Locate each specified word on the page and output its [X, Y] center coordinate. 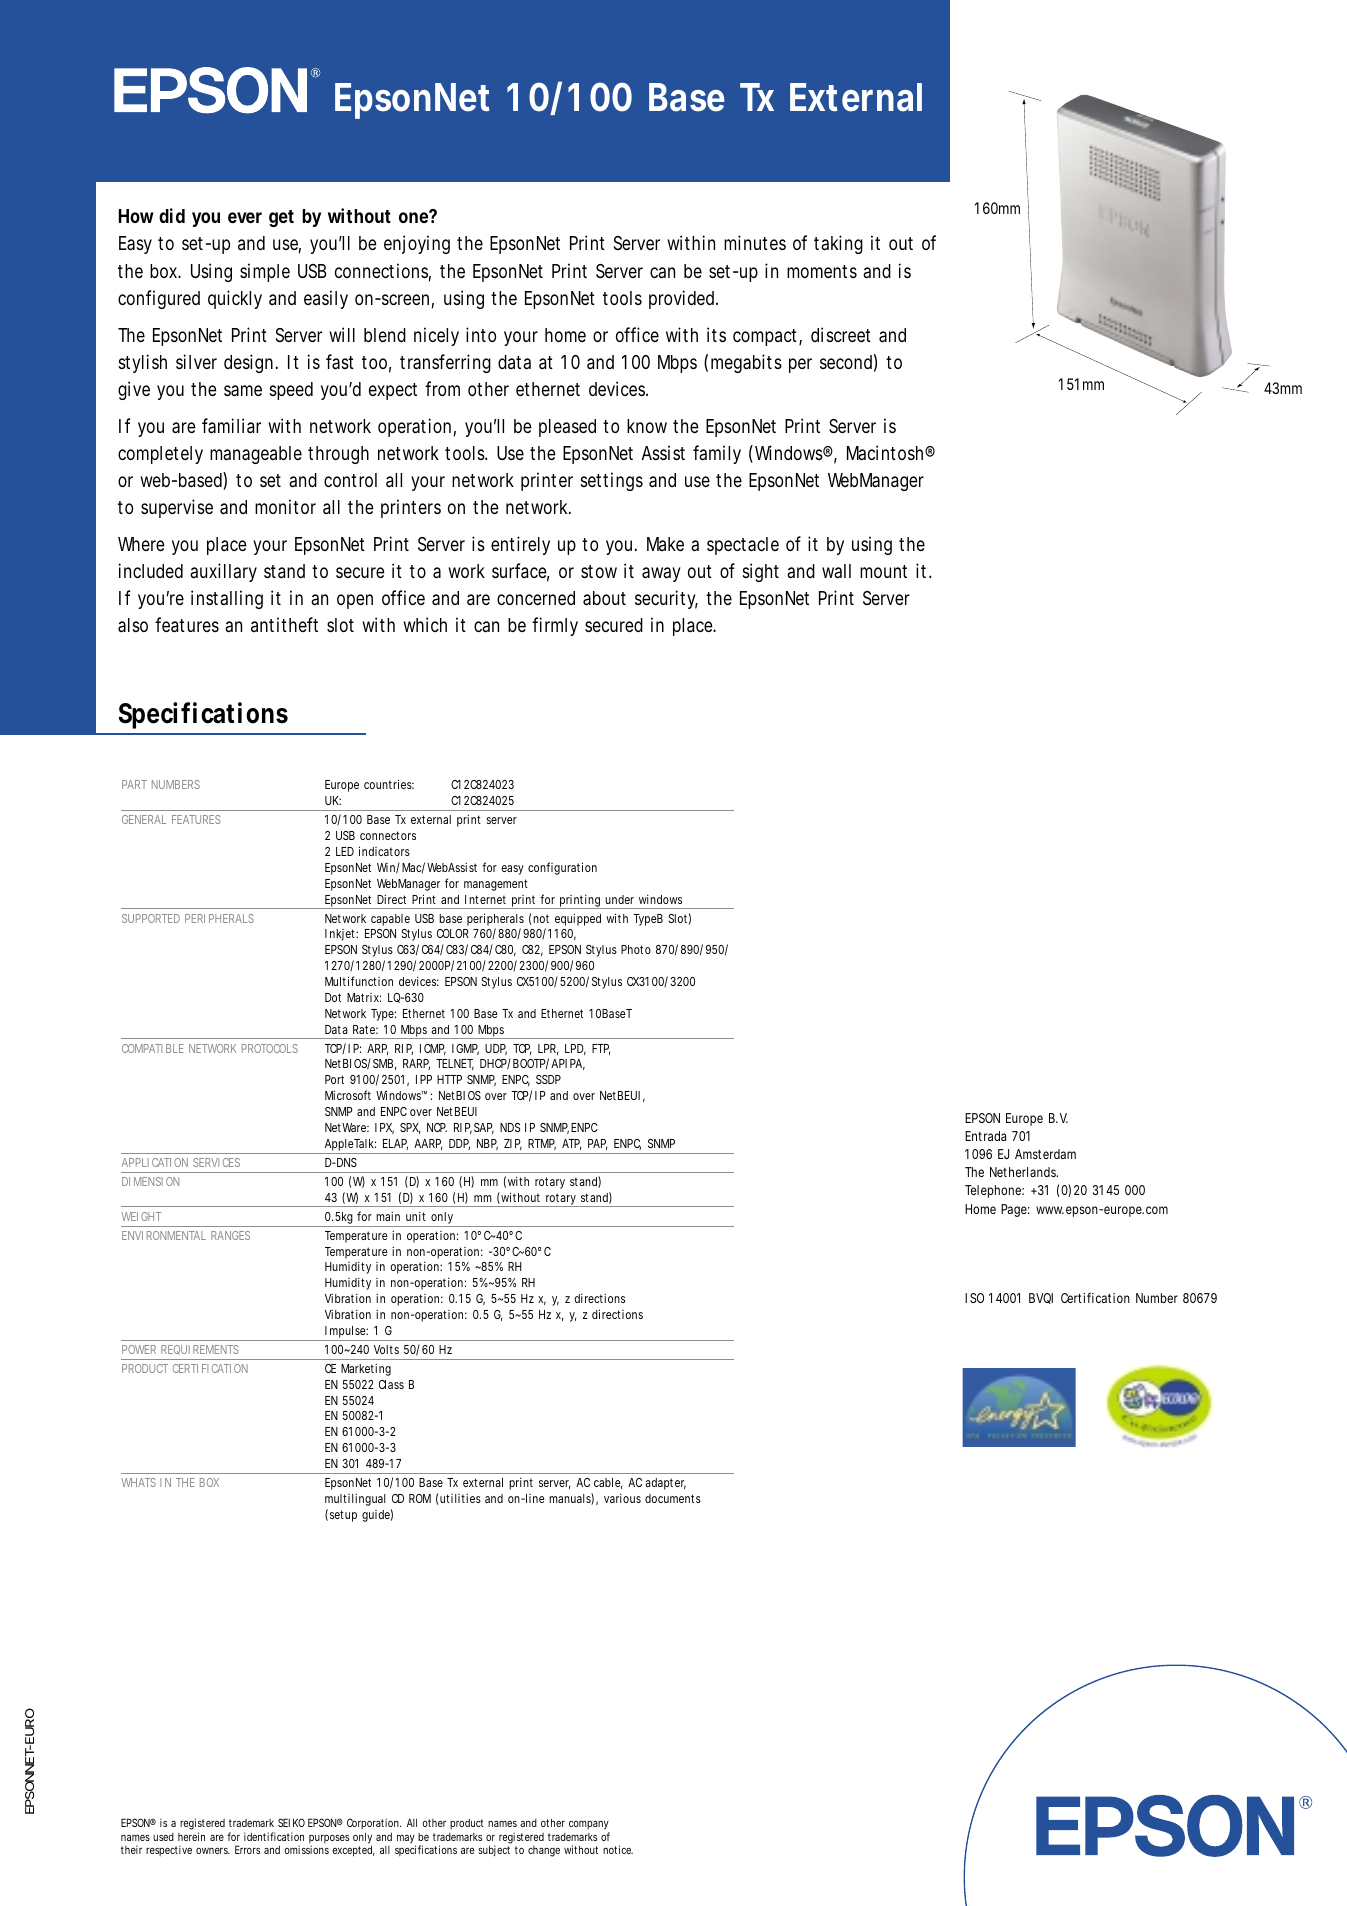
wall [836, 571]
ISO [974, 1298]
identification [274, 1836]
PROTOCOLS [270, 1048]
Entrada [985, 1136]
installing [227, 599]
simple [265, 272]
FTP [601, 1049]
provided [683, 299]
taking [838, 244]
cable [608, 1483]
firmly [555, 626]
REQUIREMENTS [200, 1350]
